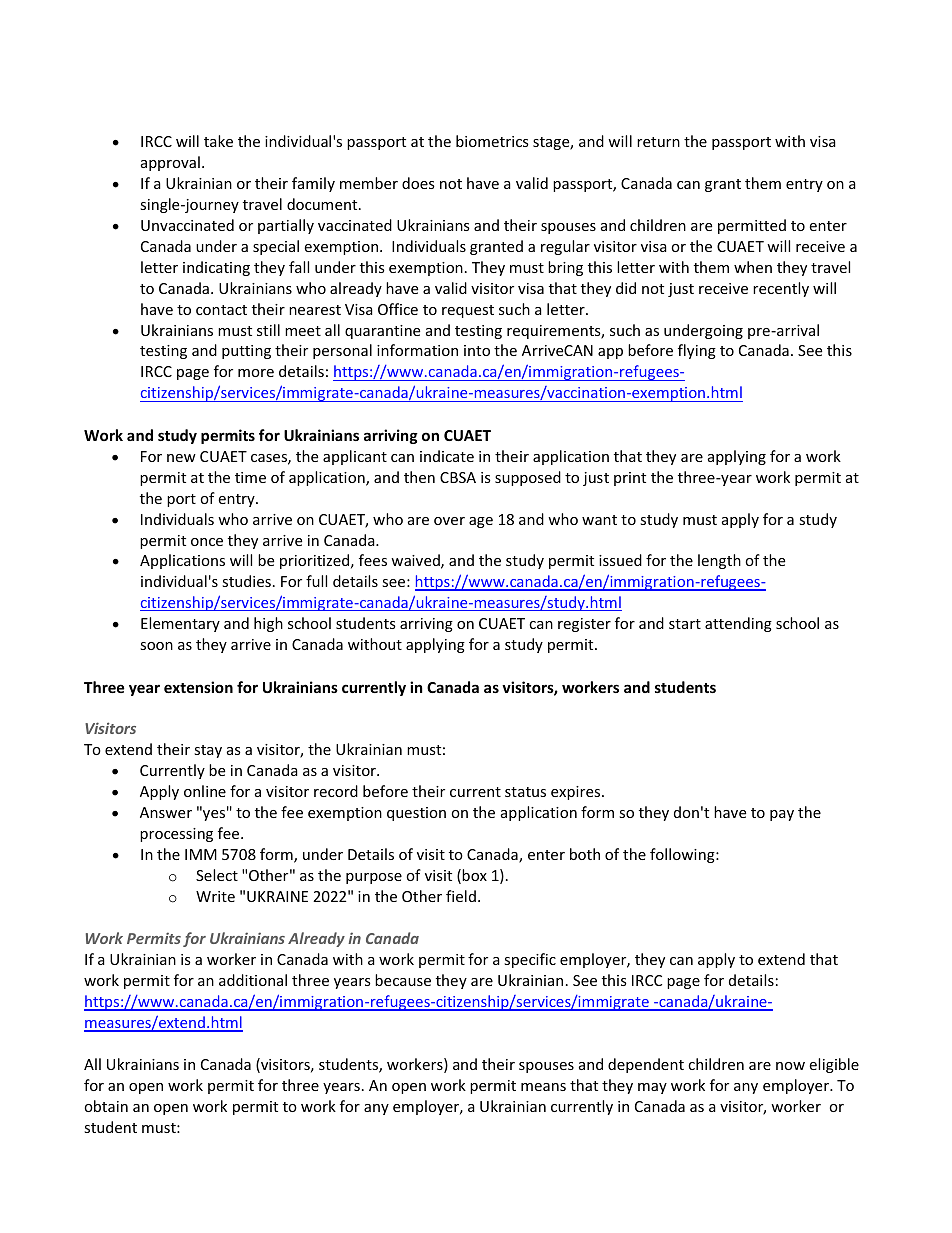  Describe the element at coordinates (458, 477) in the image. I see `CBSA` at that location.
